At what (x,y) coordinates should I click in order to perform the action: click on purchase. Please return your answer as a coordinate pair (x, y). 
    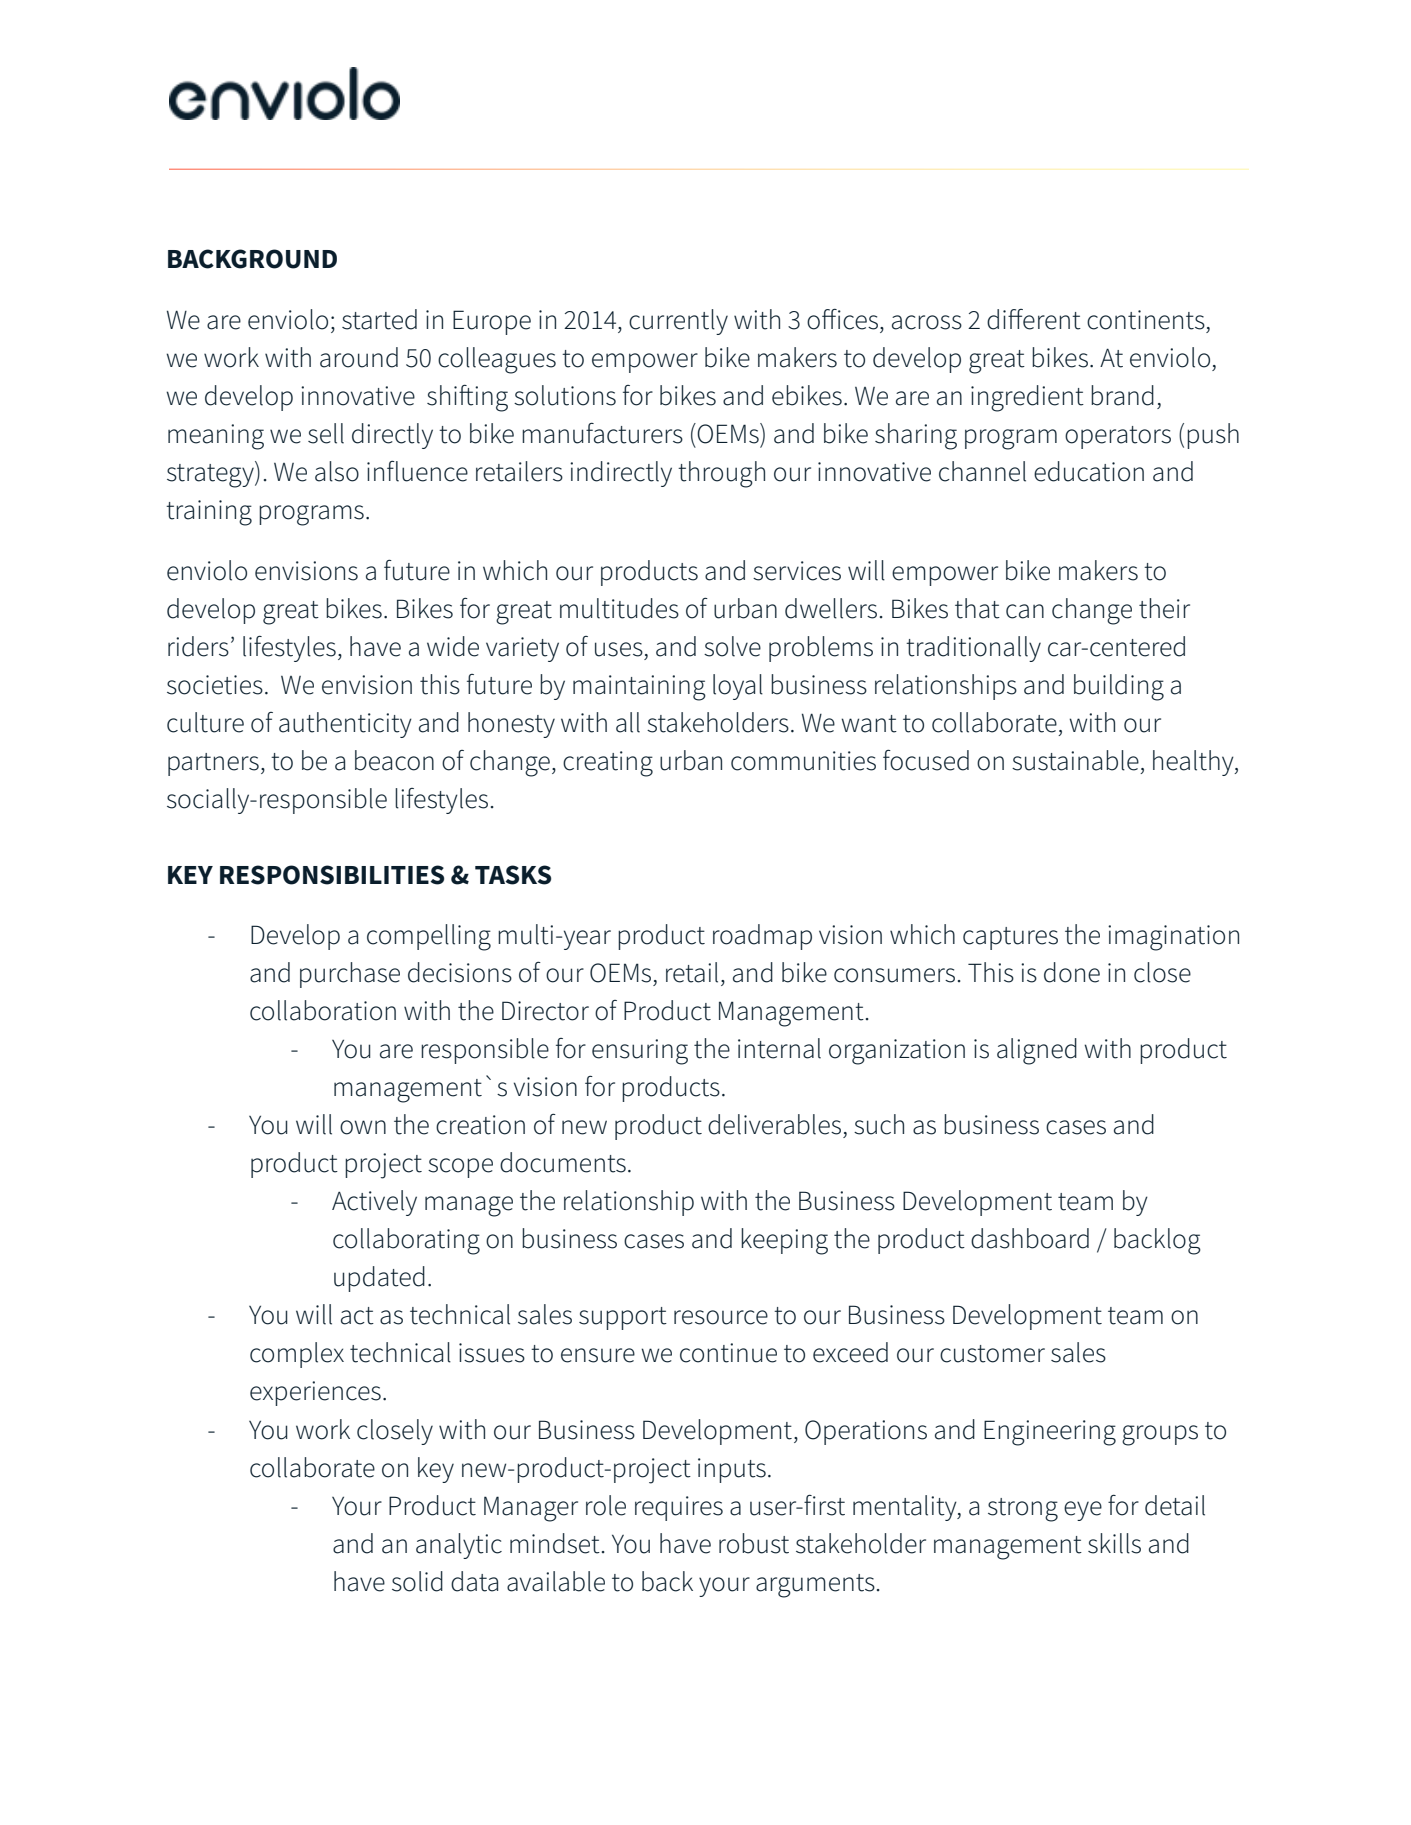
    Looking at the image, I should click on (350, 975).
